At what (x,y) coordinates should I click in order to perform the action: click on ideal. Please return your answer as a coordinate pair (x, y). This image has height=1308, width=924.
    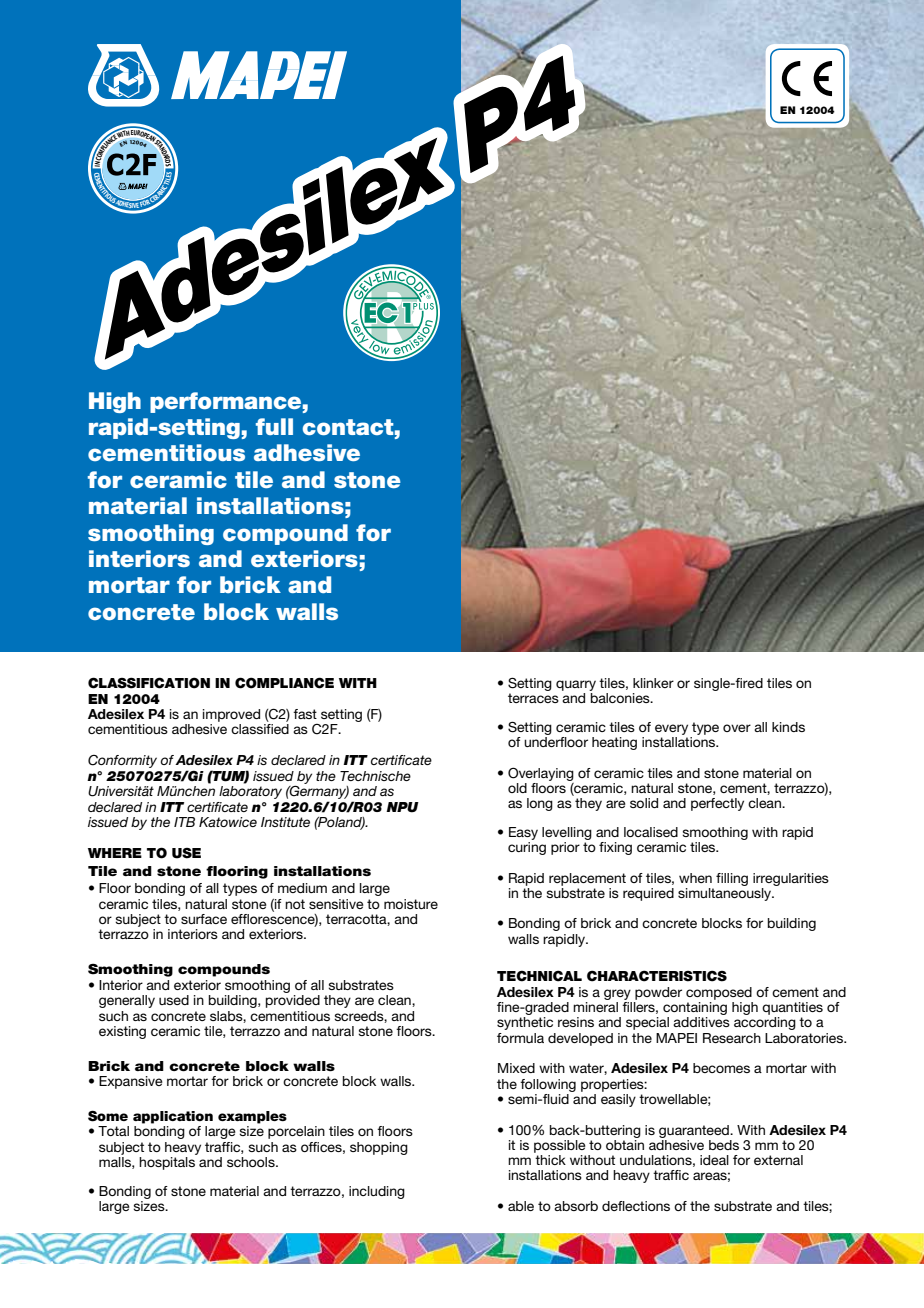
    Looking at the image, I should click on (714, 1160).
